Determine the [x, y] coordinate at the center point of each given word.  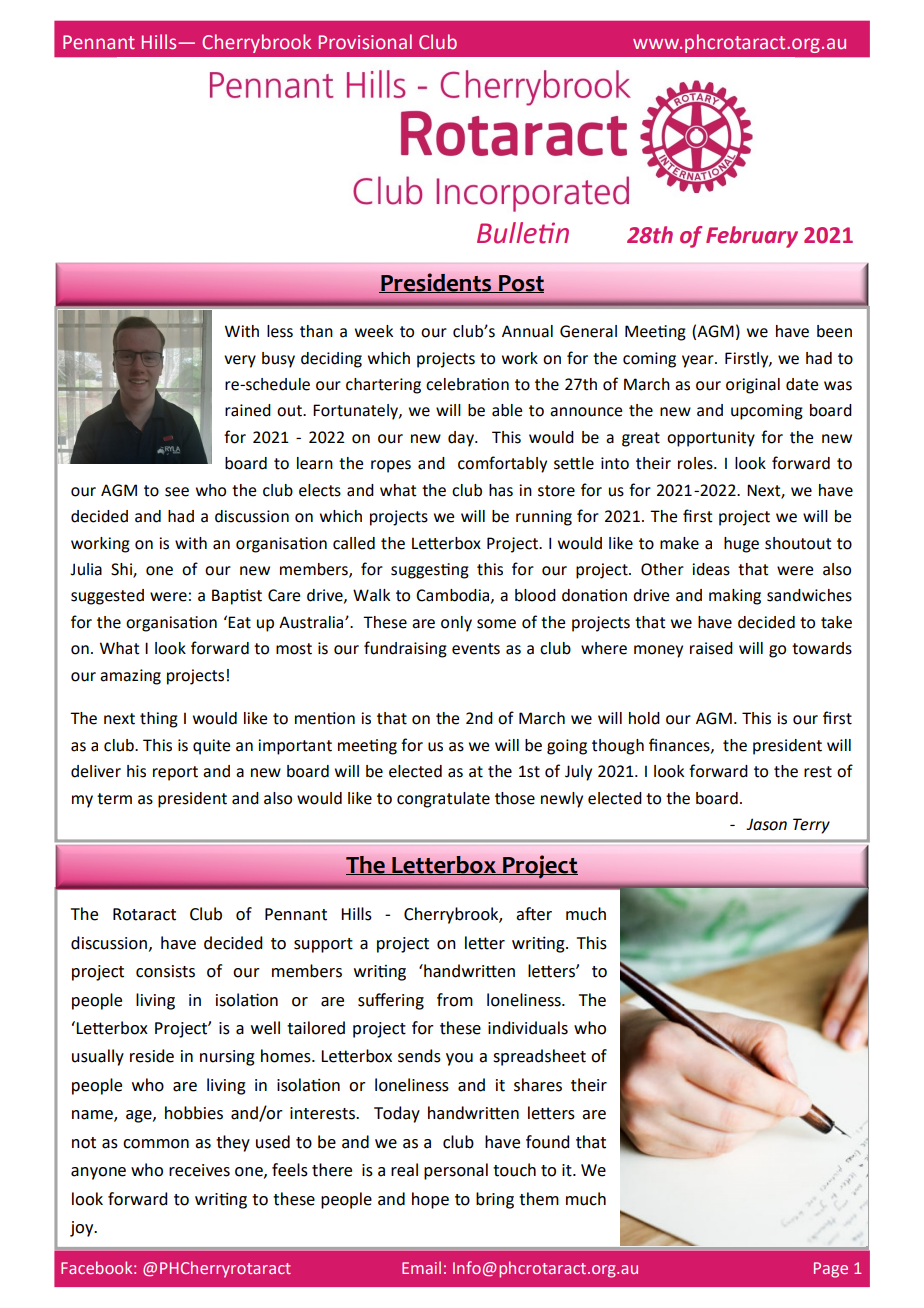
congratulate [443, 800]
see [177, 492]
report [175, 773]
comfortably [502, 464]
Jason [766, 824]
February [752, 237]
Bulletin [523, 233]
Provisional [365, 42]
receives [199, 1170]
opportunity [711, 439]
